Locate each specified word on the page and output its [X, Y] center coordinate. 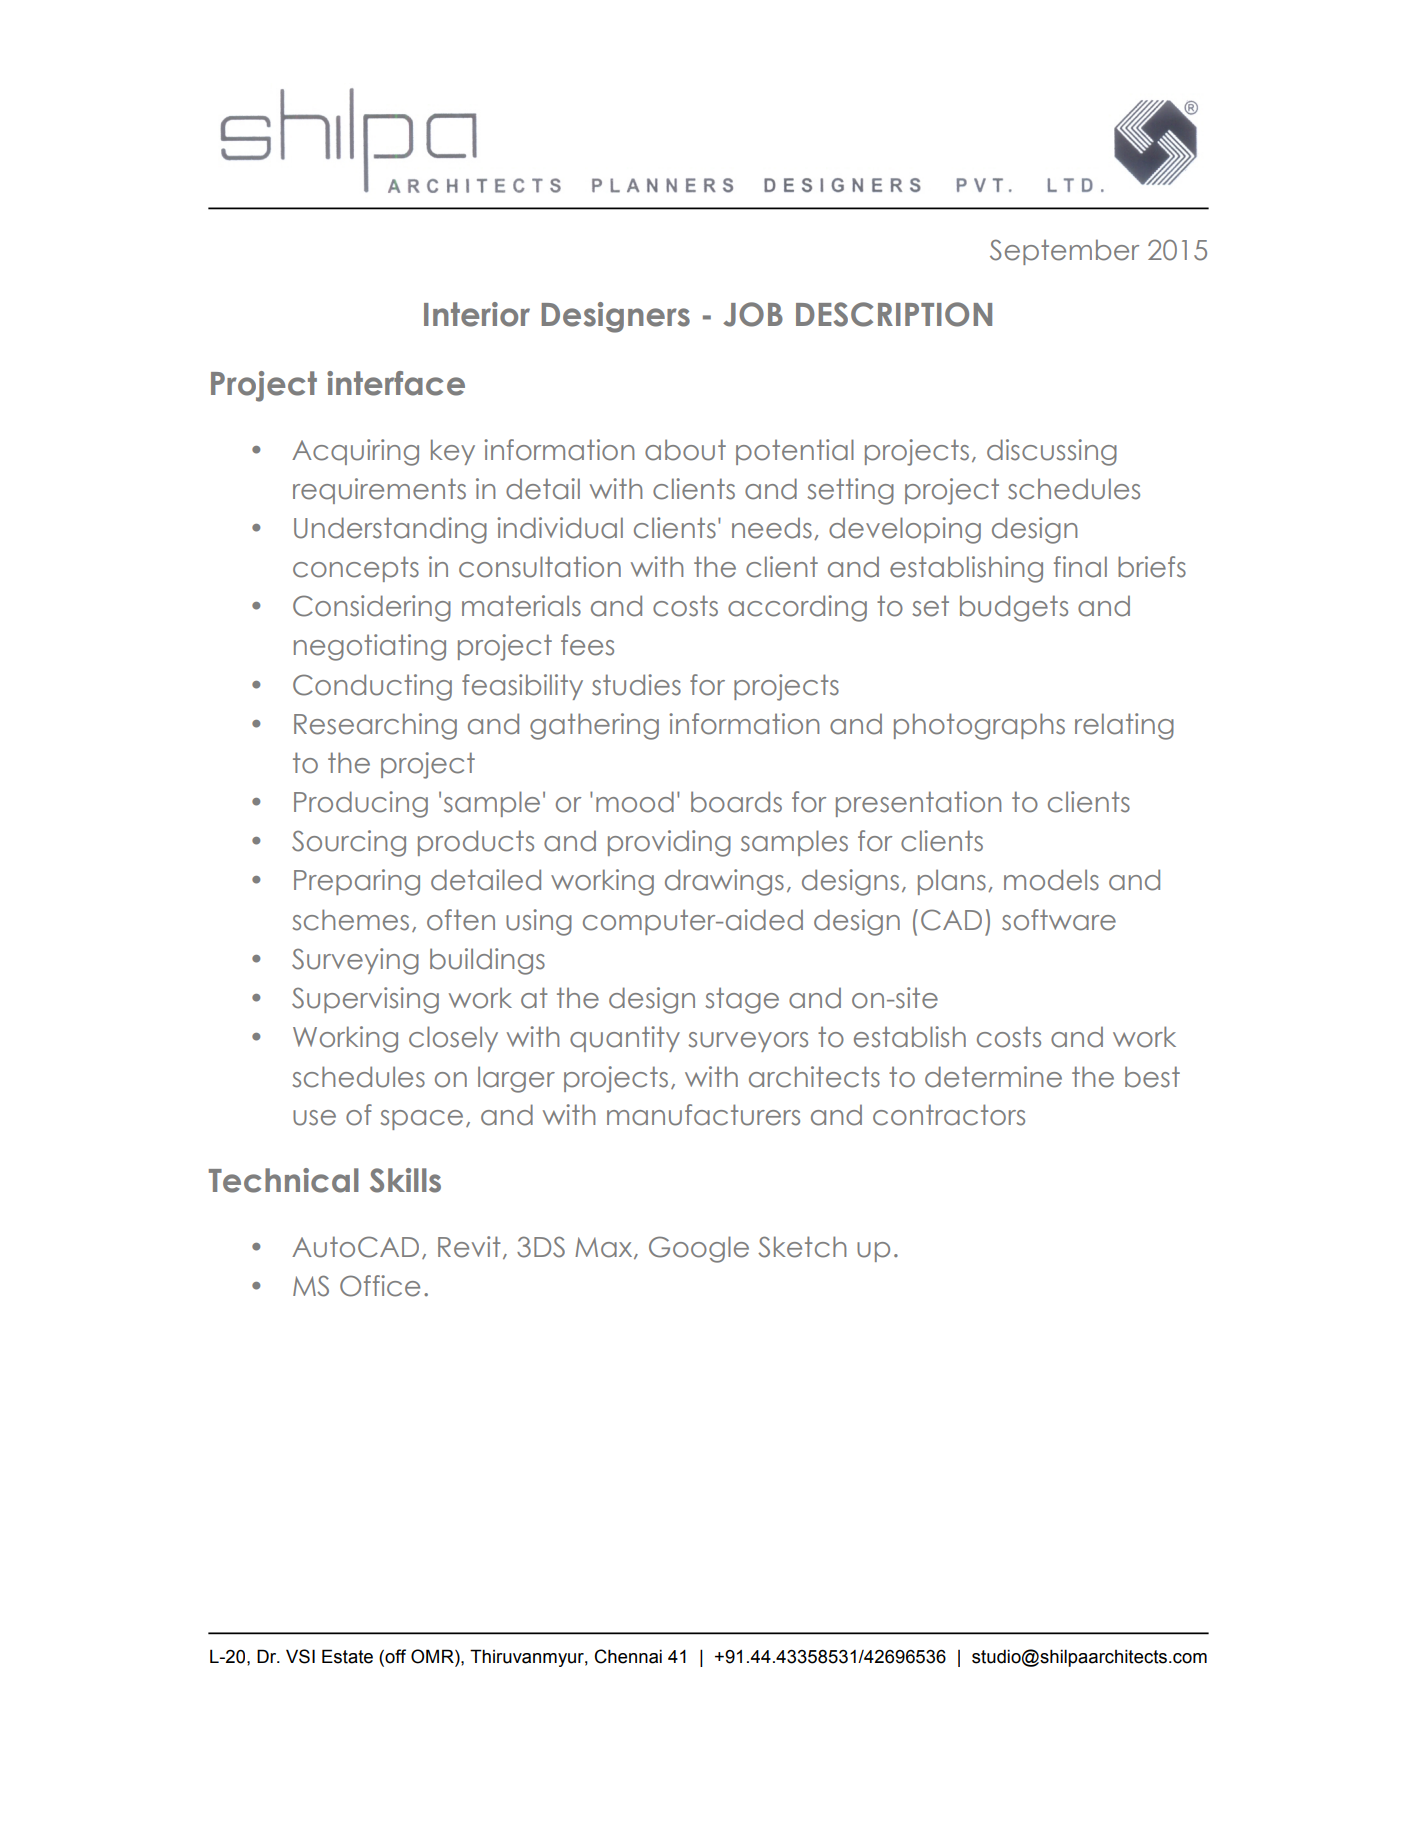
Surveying [355, 961]
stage [742, 1000]
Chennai [628, 1656]
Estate [347, 1656]
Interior [477, 314]
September [1064, 252]
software [1059, 920]
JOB [753, 314]
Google [699, 1249]
